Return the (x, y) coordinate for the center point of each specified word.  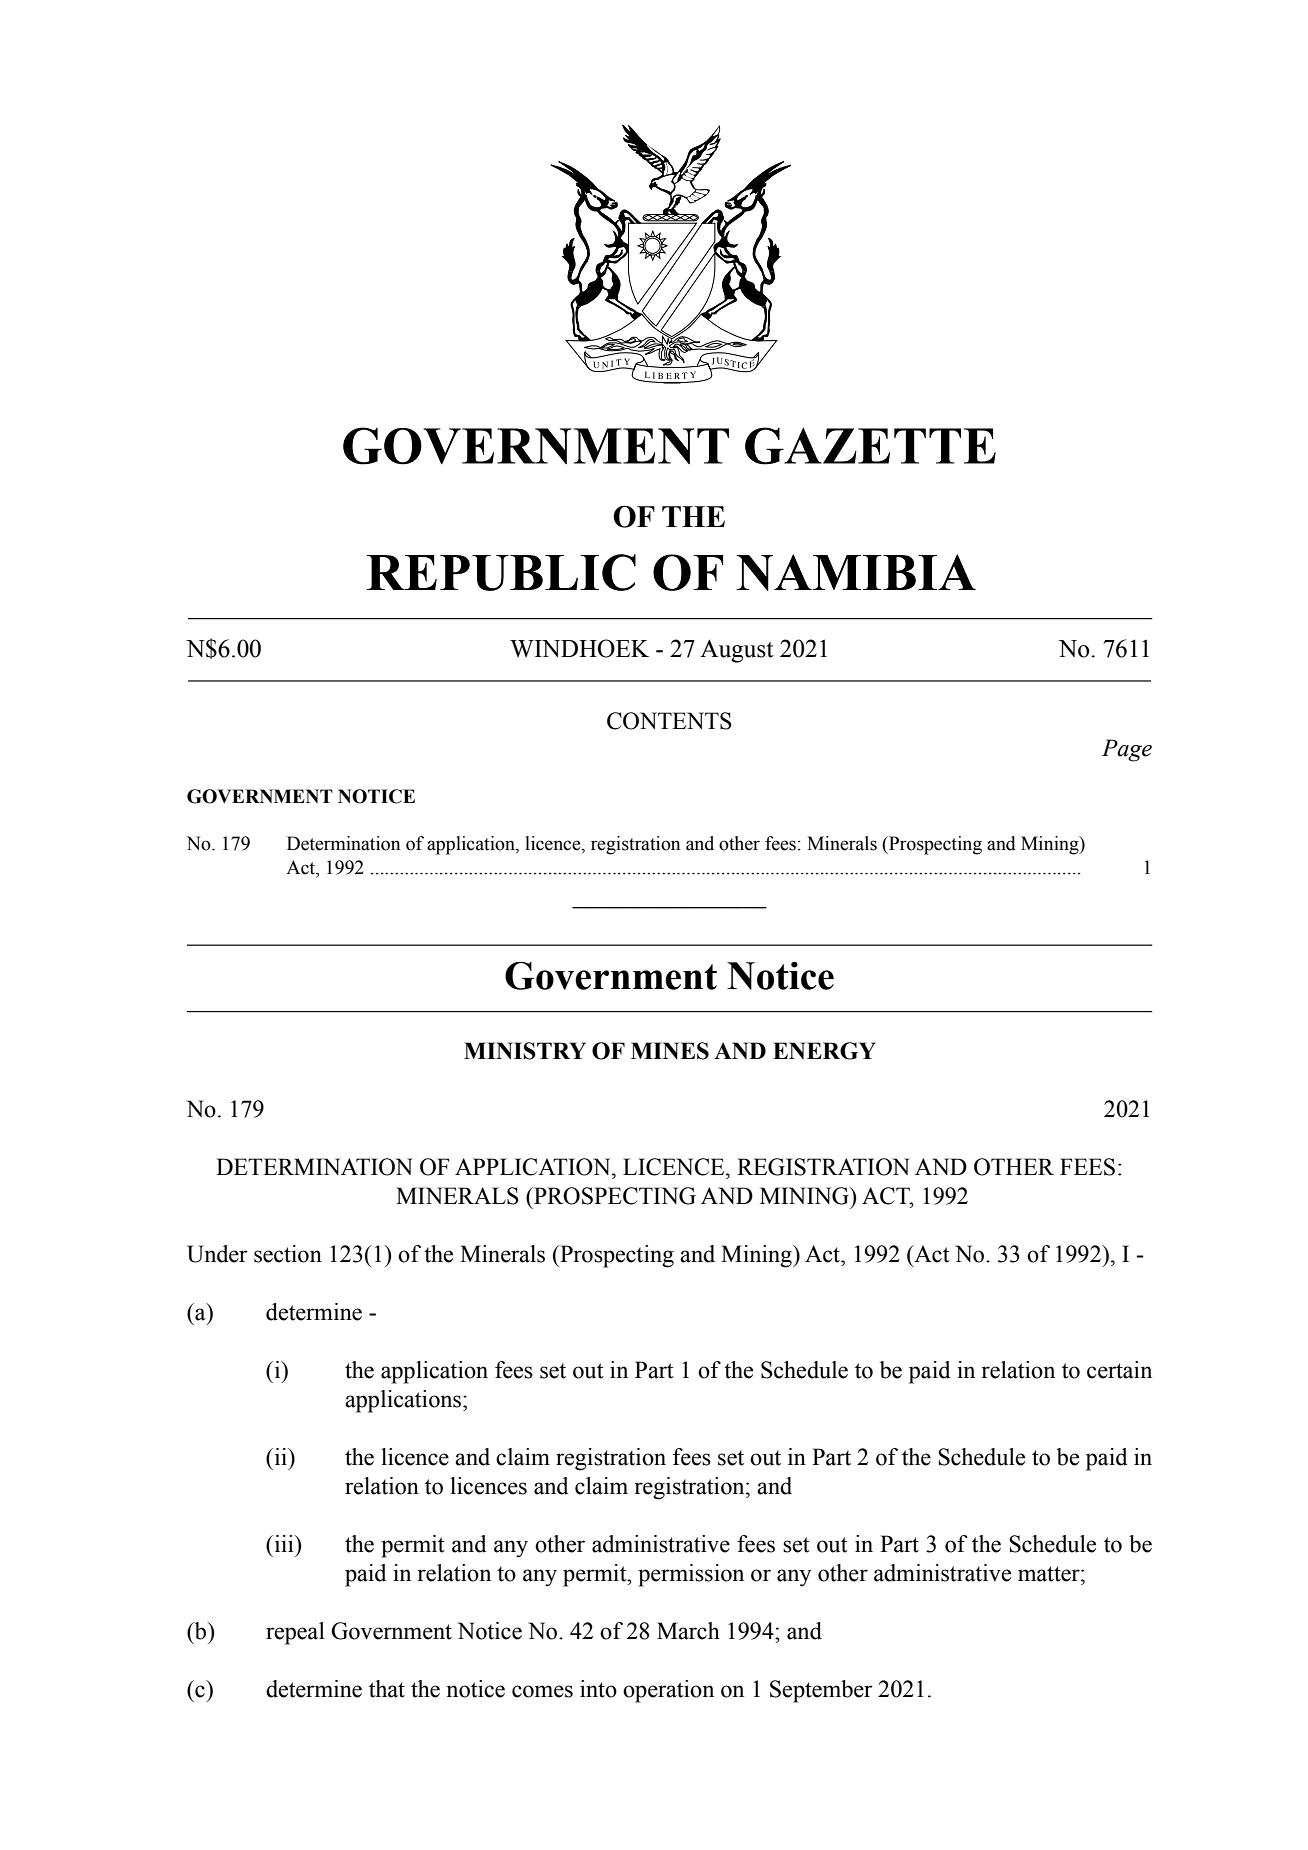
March (688, 1631)
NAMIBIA (856, 572)
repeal (295, 1633)
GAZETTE (870, 446)
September (821, 1691)
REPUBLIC (501, 572)
